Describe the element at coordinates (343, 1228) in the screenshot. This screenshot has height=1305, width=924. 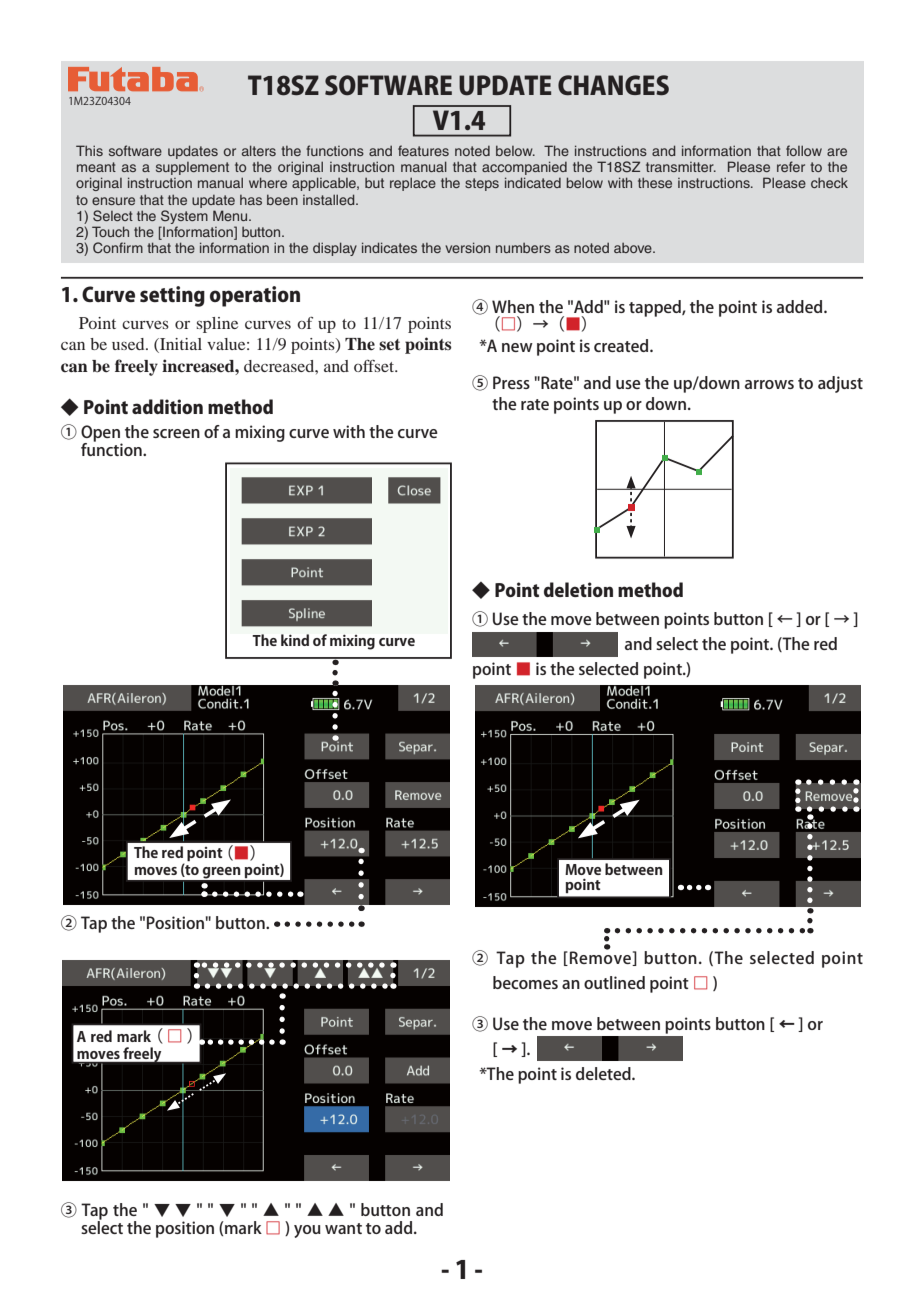
I see `want` at that location.
